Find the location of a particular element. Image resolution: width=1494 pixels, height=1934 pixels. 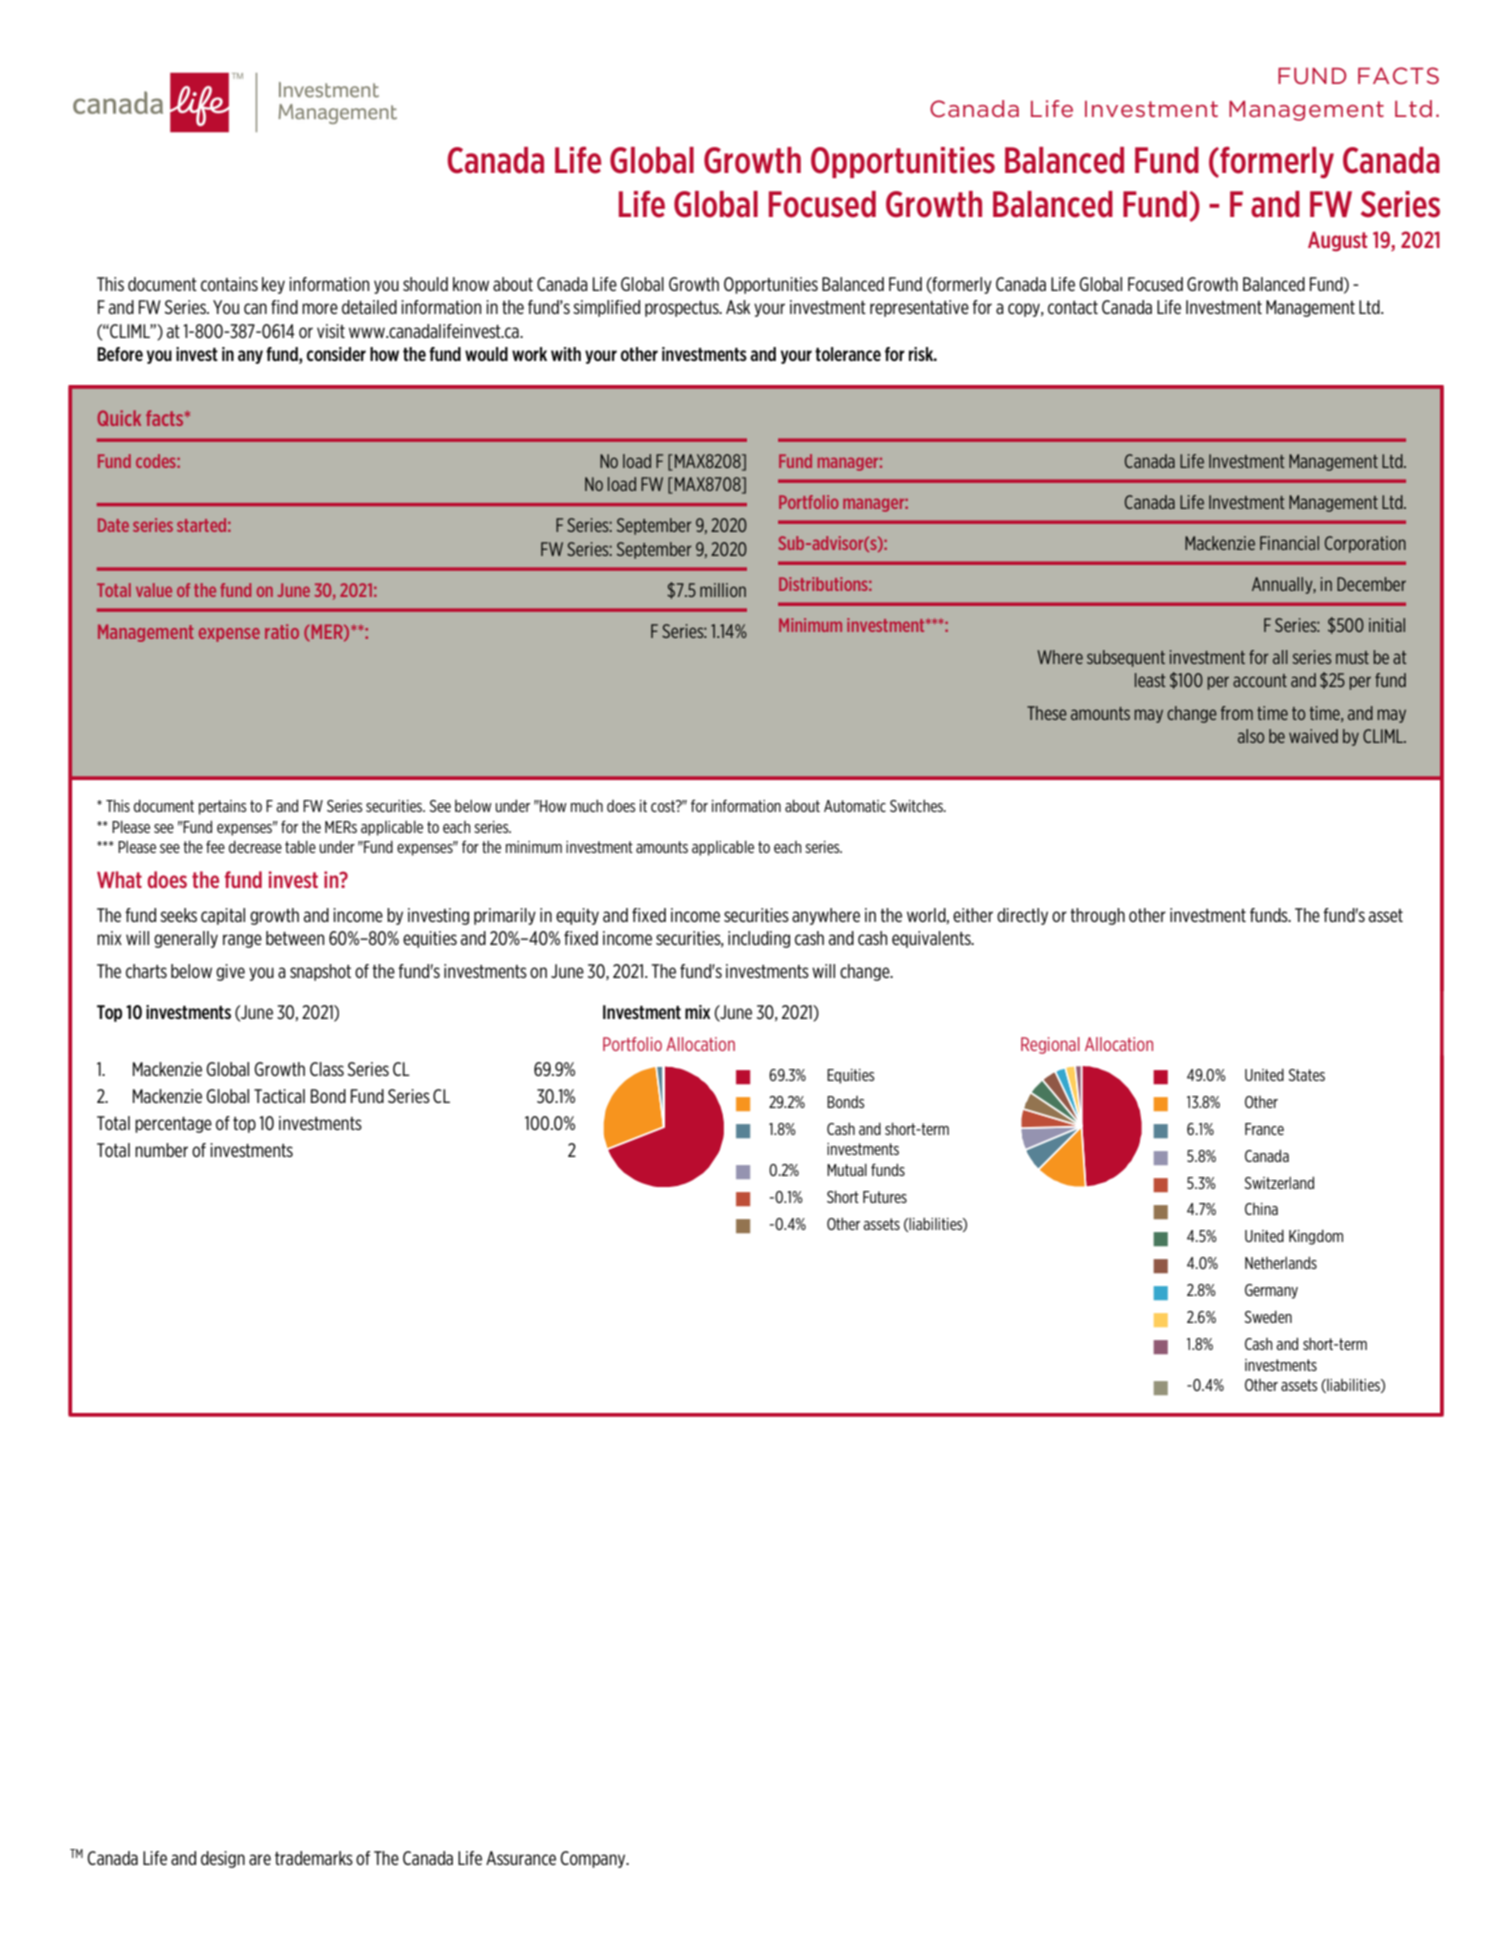

Company is located at coordinates (594, 1859).
